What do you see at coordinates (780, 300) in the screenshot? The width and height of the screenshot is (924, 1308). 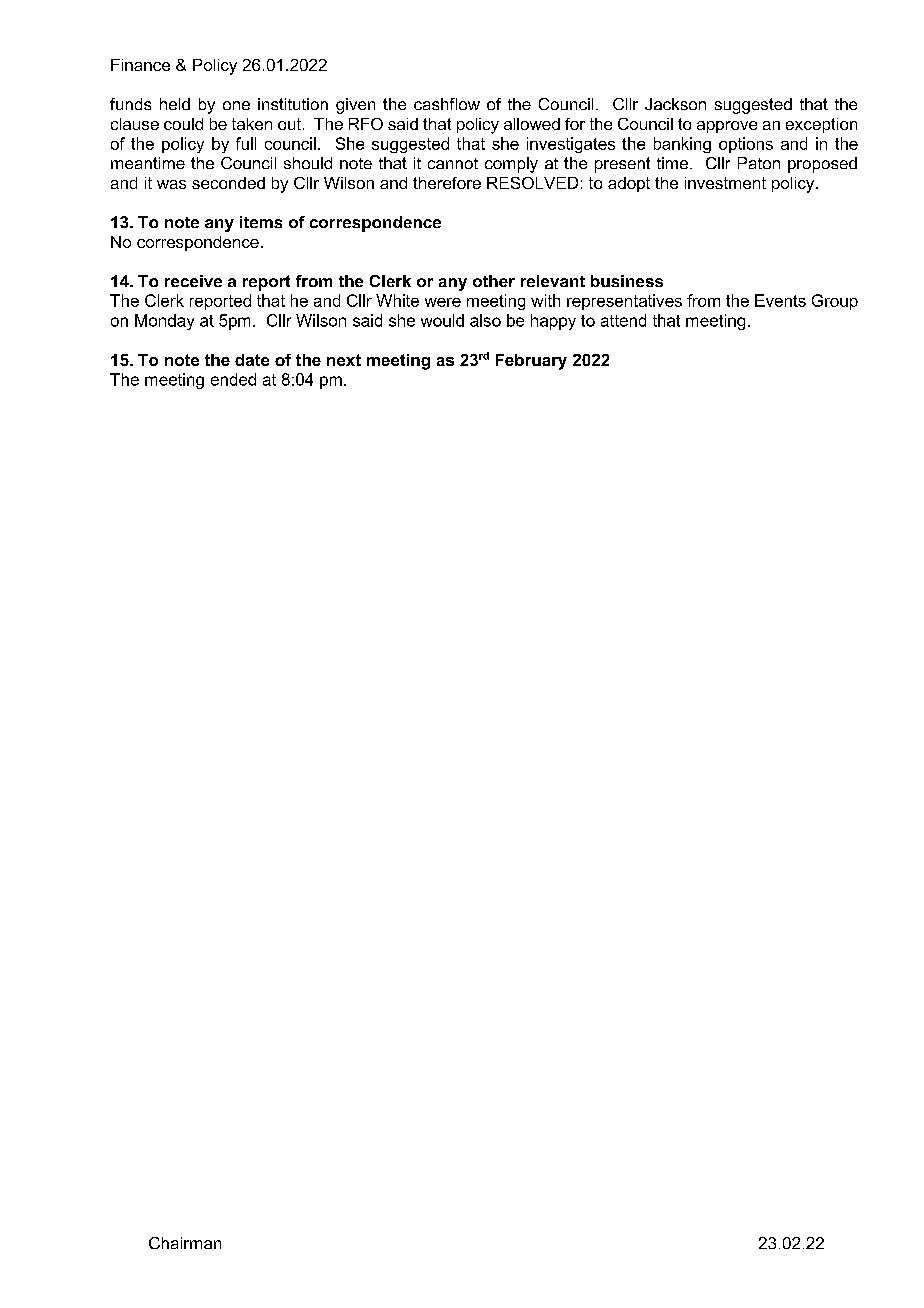 I see `Events` at bounding box center [780, 300].
